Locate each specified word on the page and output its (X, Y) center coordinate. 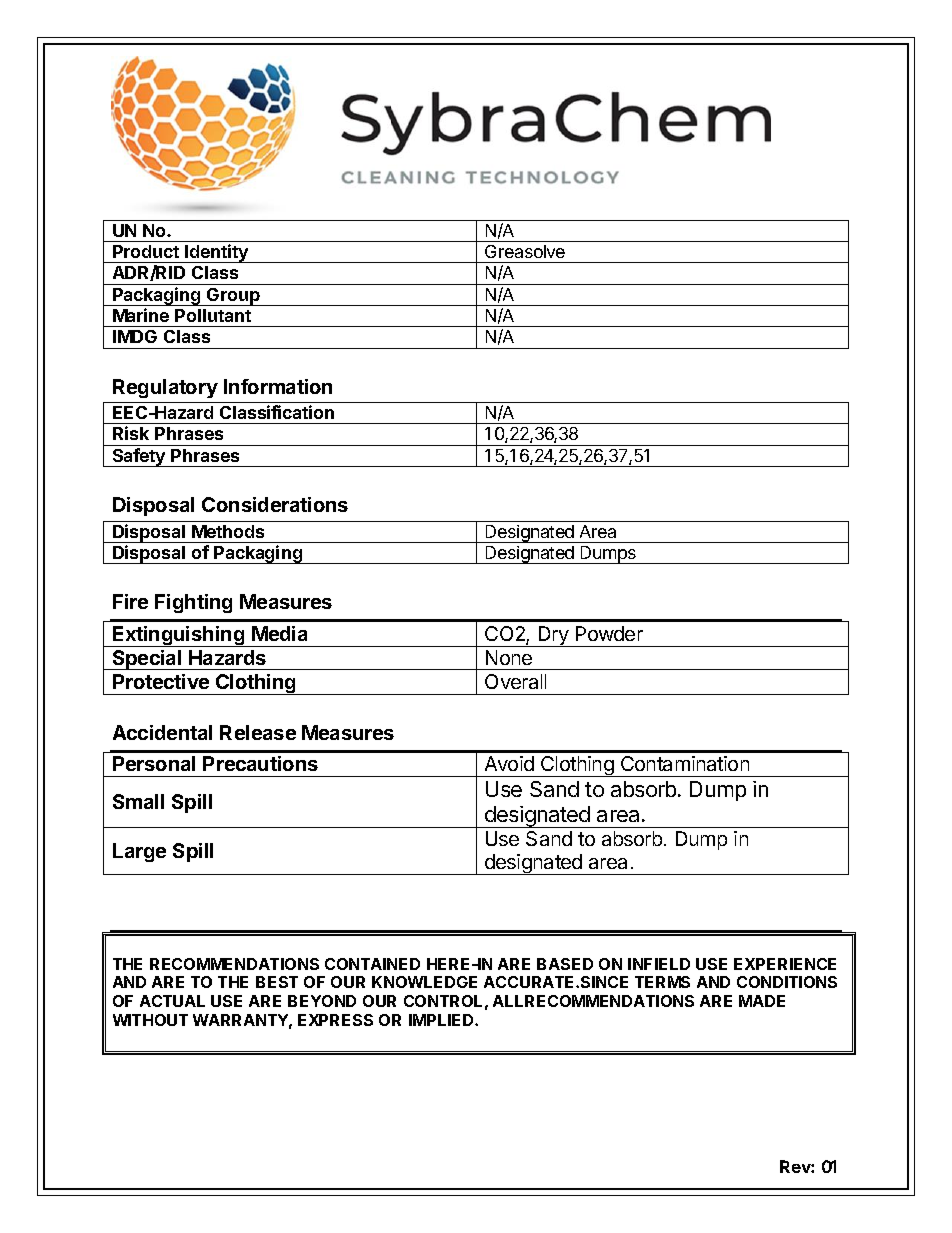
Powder (609, 633)
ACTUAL (172, 1001)
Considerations (275, 504)
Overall (515, 681)
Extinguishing (179, 636)
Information (278, 386)
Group (233, 297)
